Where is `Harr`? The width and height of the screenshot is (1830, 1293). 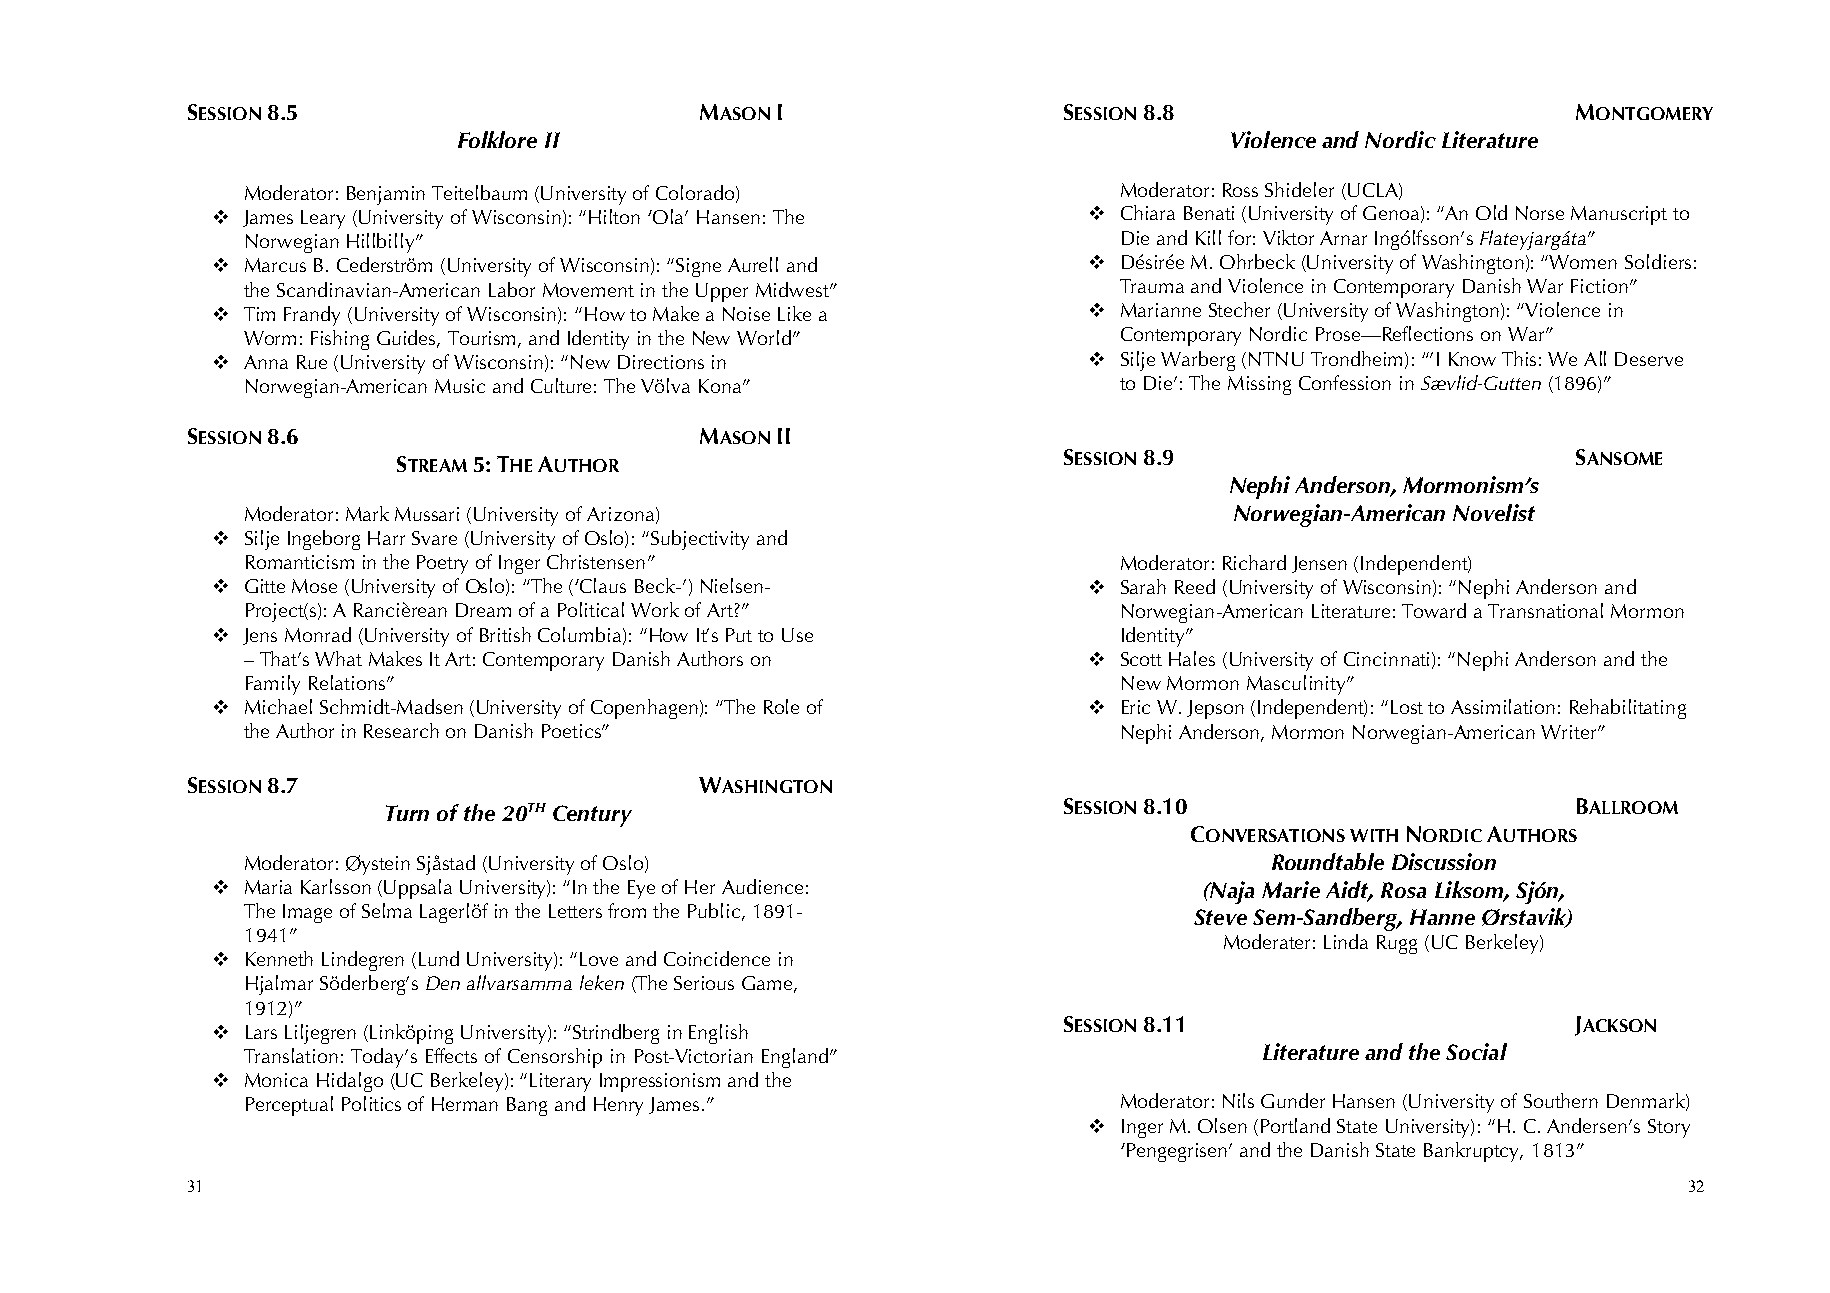
Harr is located at coordinates (386, 538).
